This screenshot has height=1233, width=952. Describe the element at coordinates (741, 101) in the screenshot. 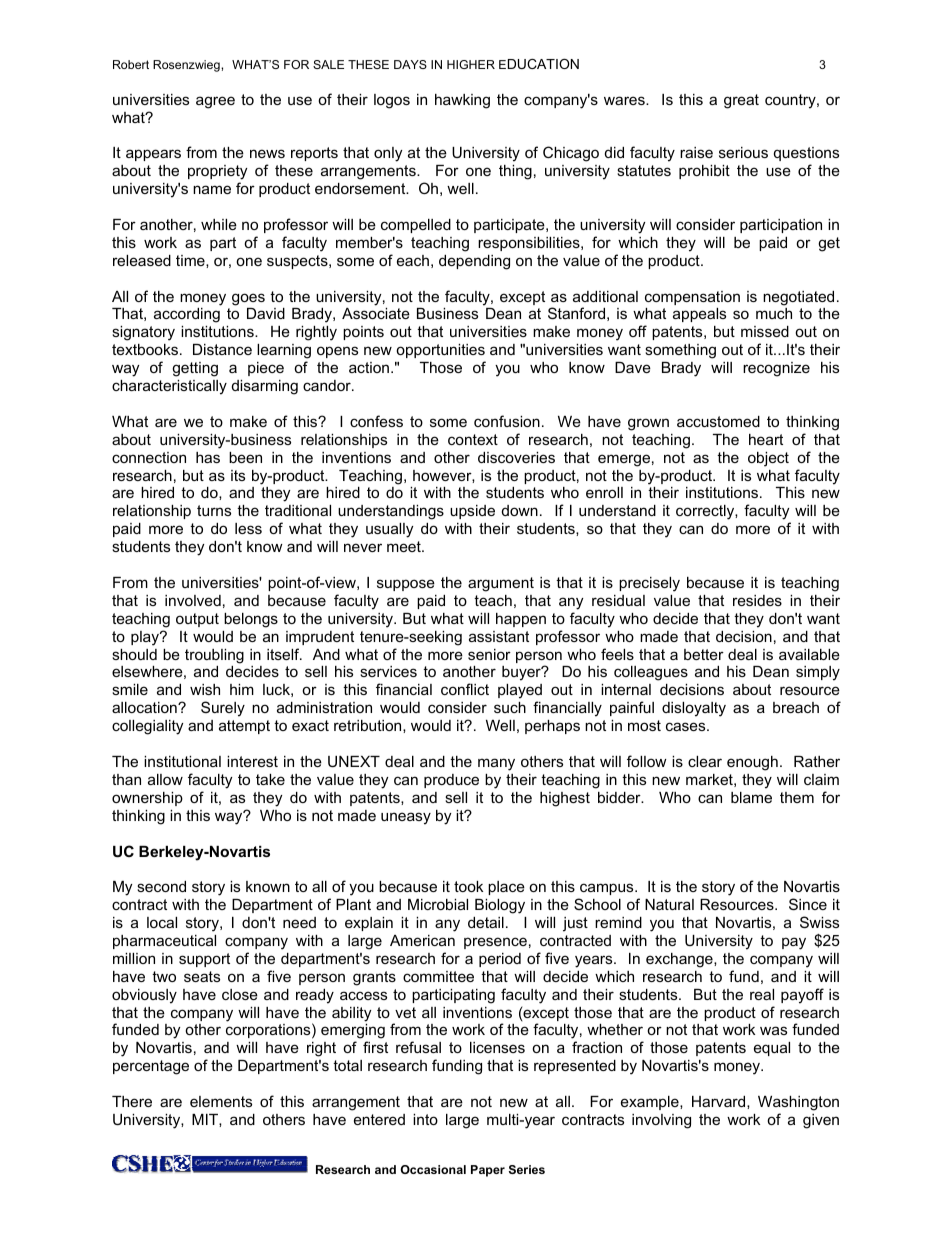

I see `great` at that location.
